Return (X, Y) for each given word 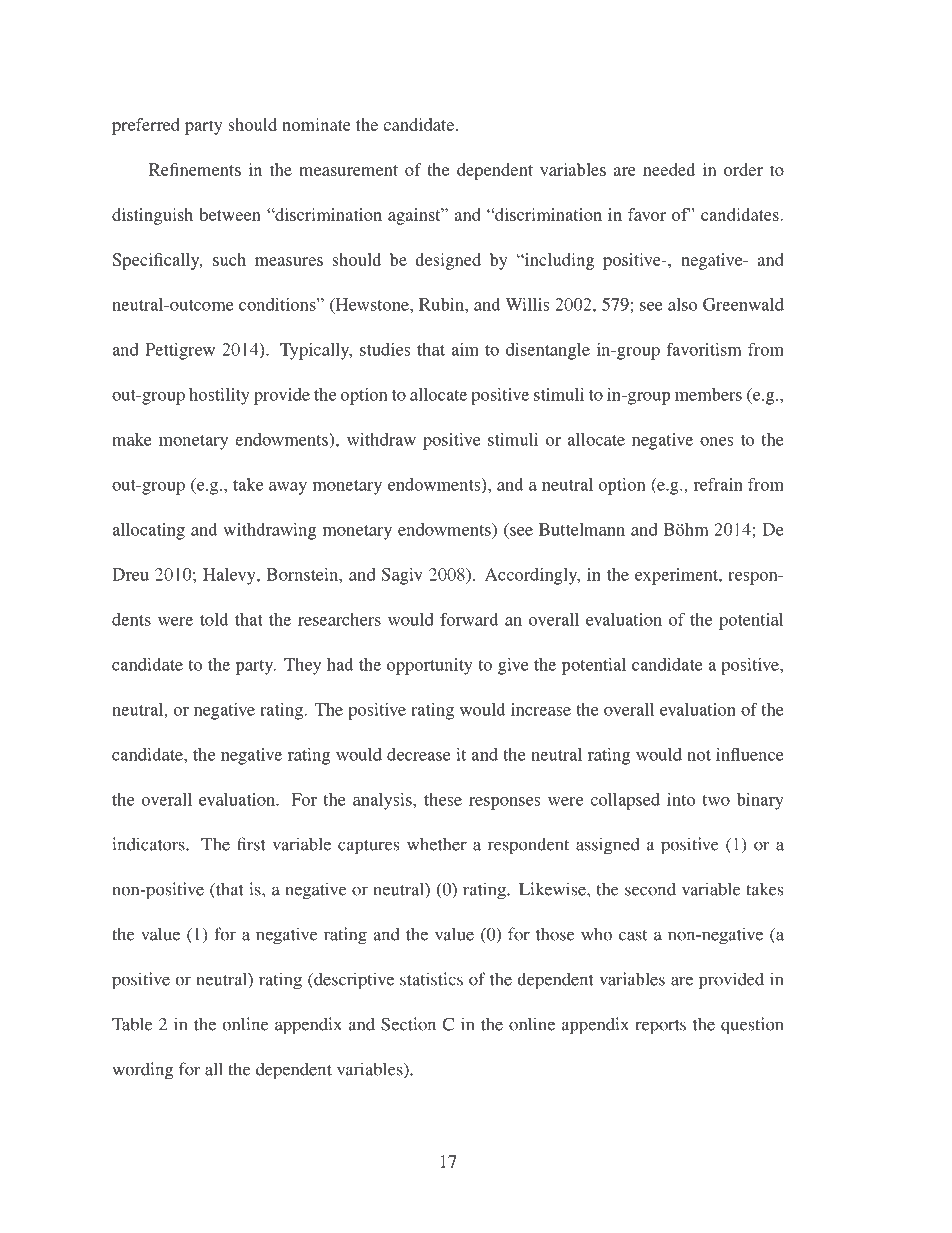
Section (408, 1024)
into (681, 799)
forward (469, 619)
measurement (348, 170)
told (214, 619)
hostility (219, 396)
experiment (677, 576)
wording (142, 1071)
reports (660, 1027)
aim (465, 349)
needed (669, 169)
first (251, 844)
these (443, 799)
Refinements (195, 169)
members (708, 394)
